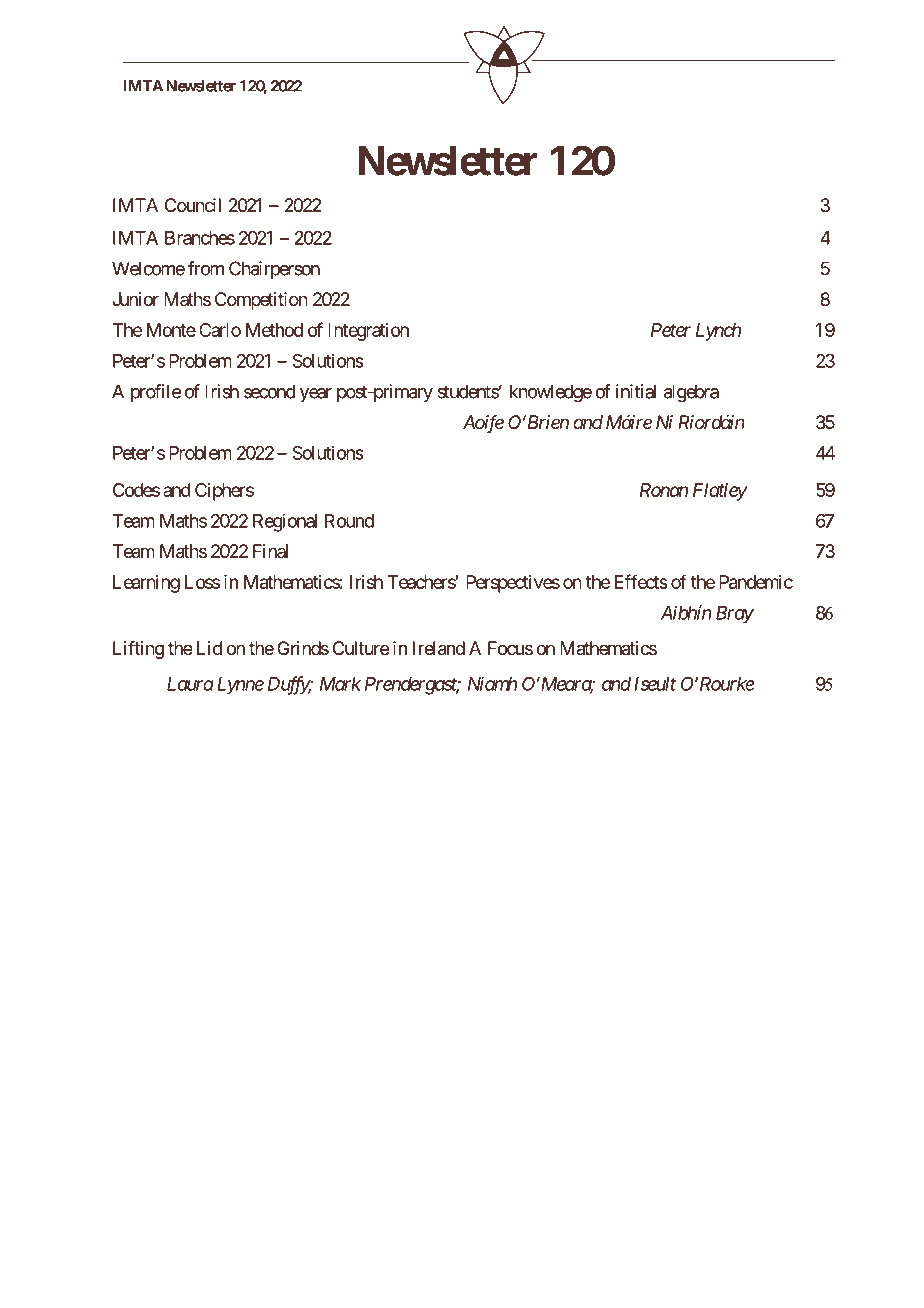 The width and height of the page is (924, 1308). What do you see at coordinates (349, 521) in the page?
I see `Round` at bounding box center [349, 521].
